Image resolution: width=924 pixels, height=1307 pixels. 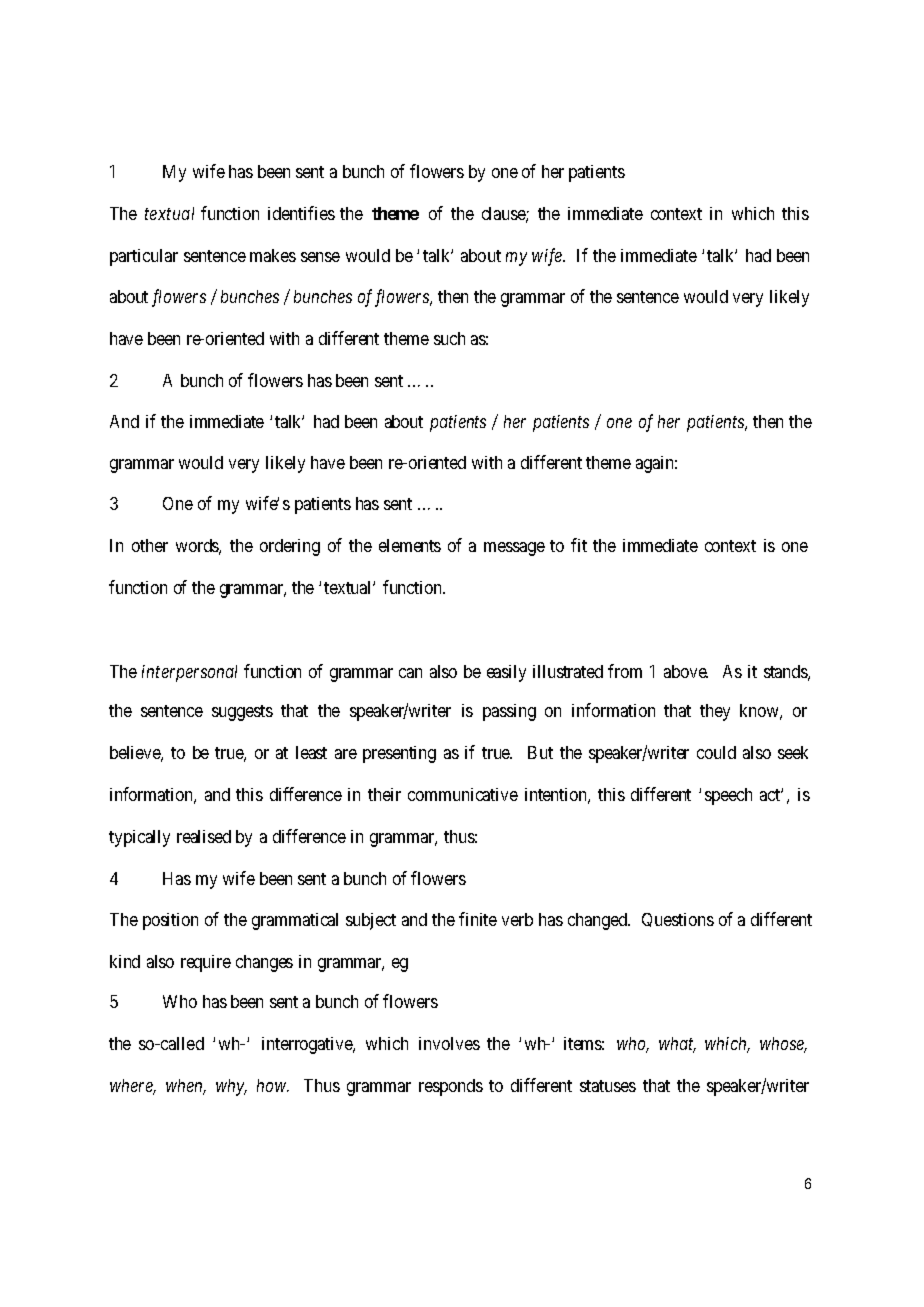 What do you see at coordinates (320, 257) in the screenshot?
I see `sense` at bounding box center [320, 257].
